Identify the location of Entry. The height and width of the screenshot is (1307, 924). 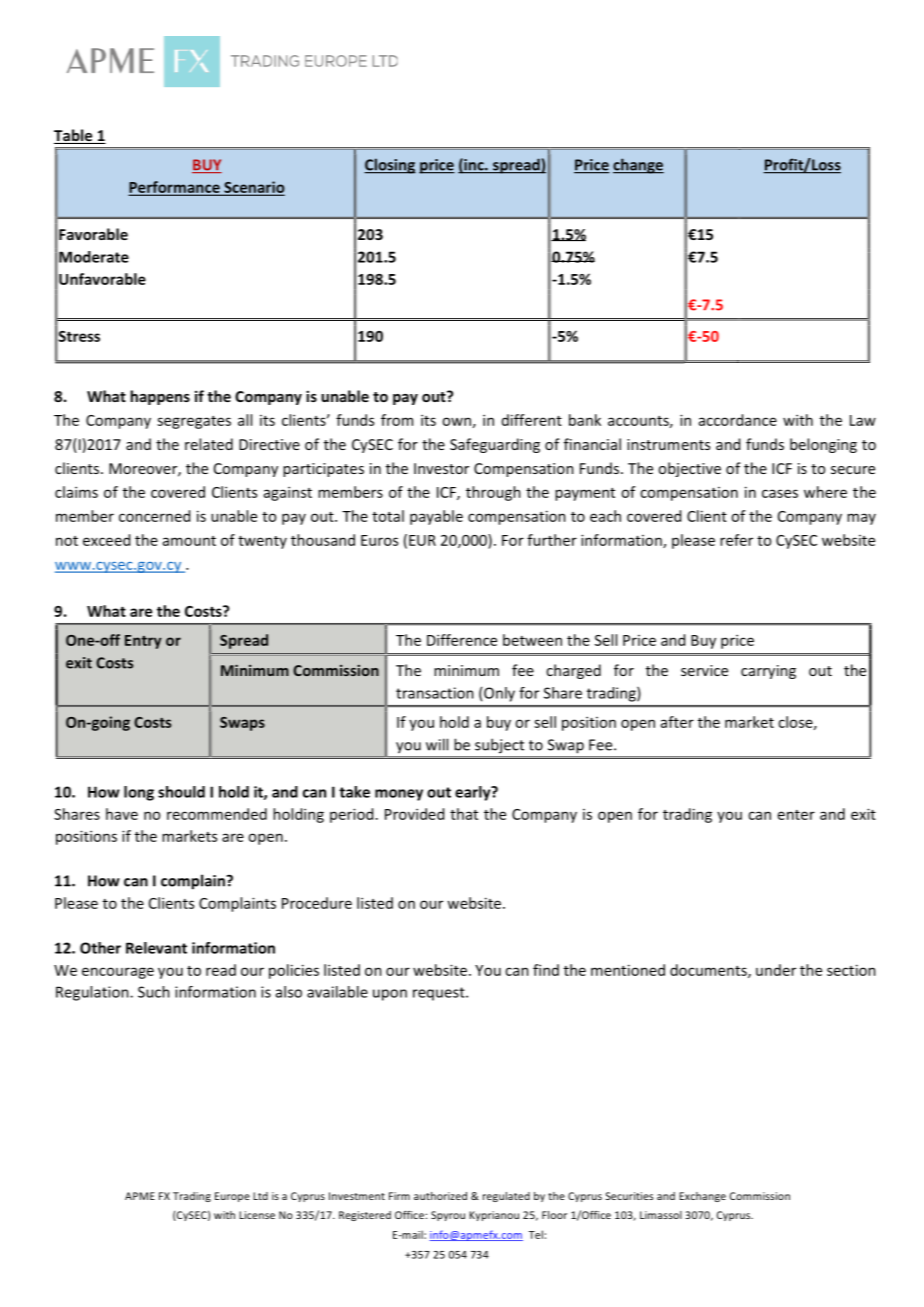
(143, 642).
